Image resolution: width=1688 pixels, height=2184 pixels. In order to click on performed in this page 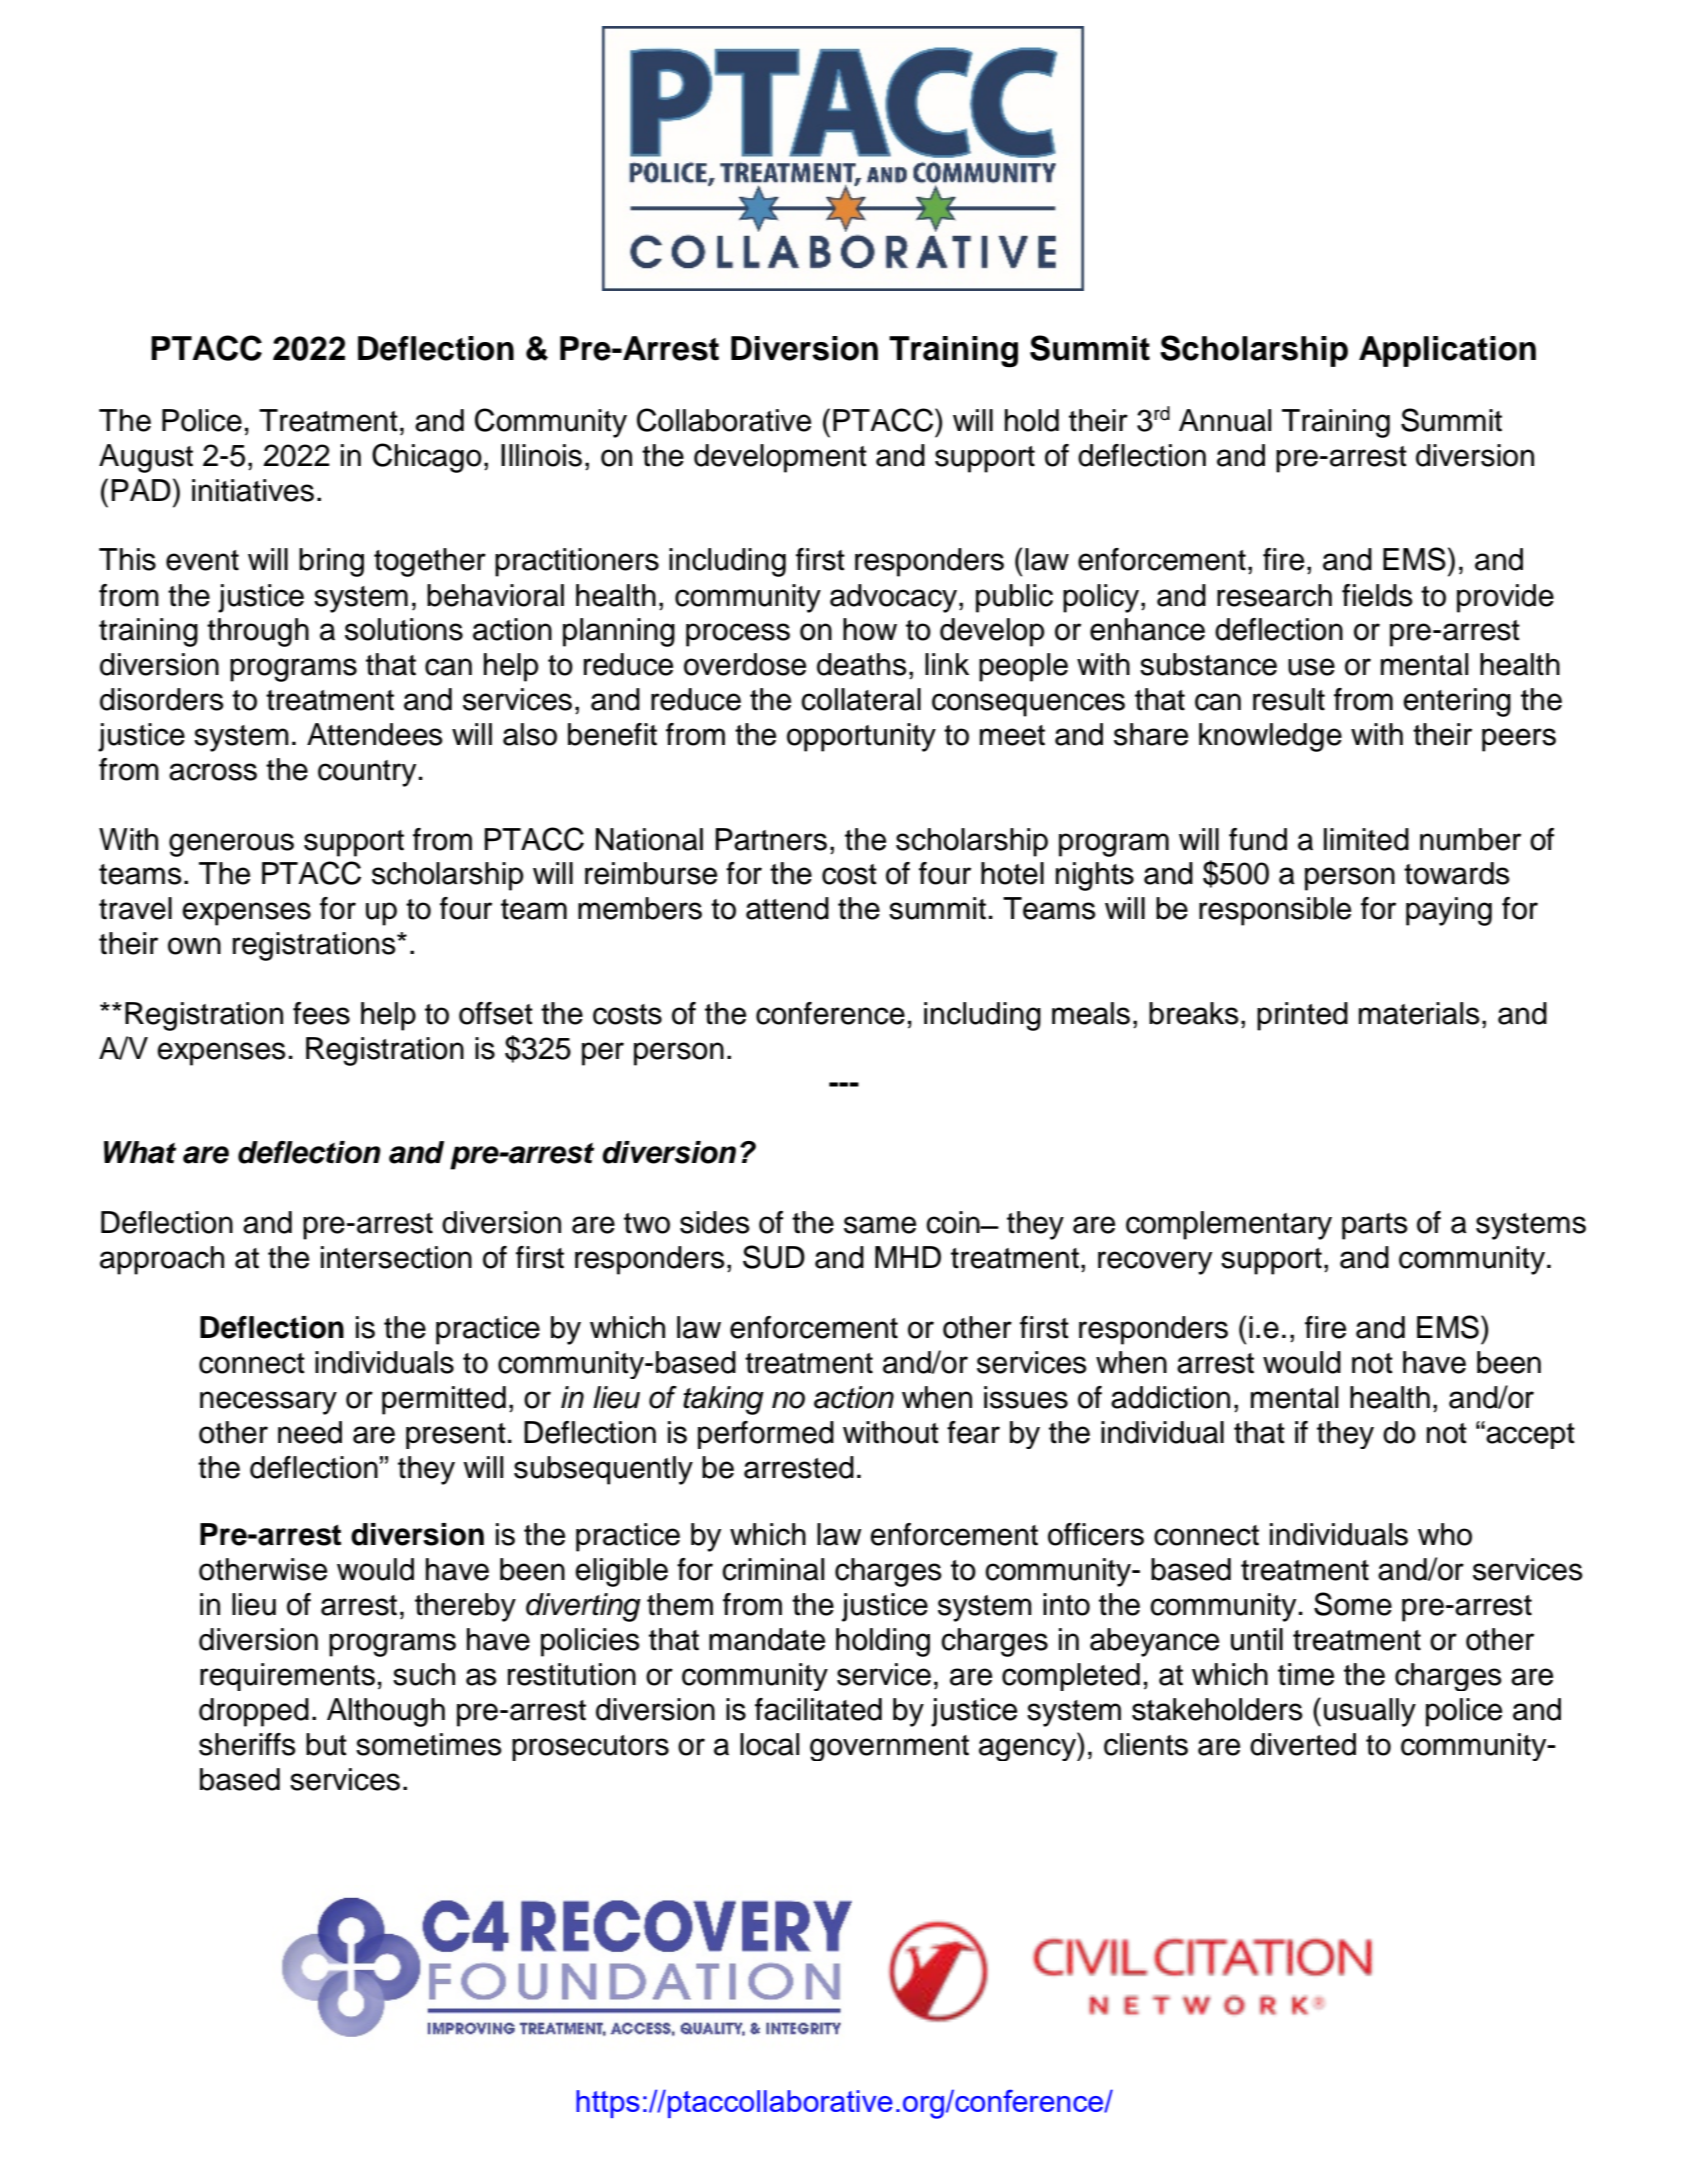, I will do `click(766, 1435)`.
